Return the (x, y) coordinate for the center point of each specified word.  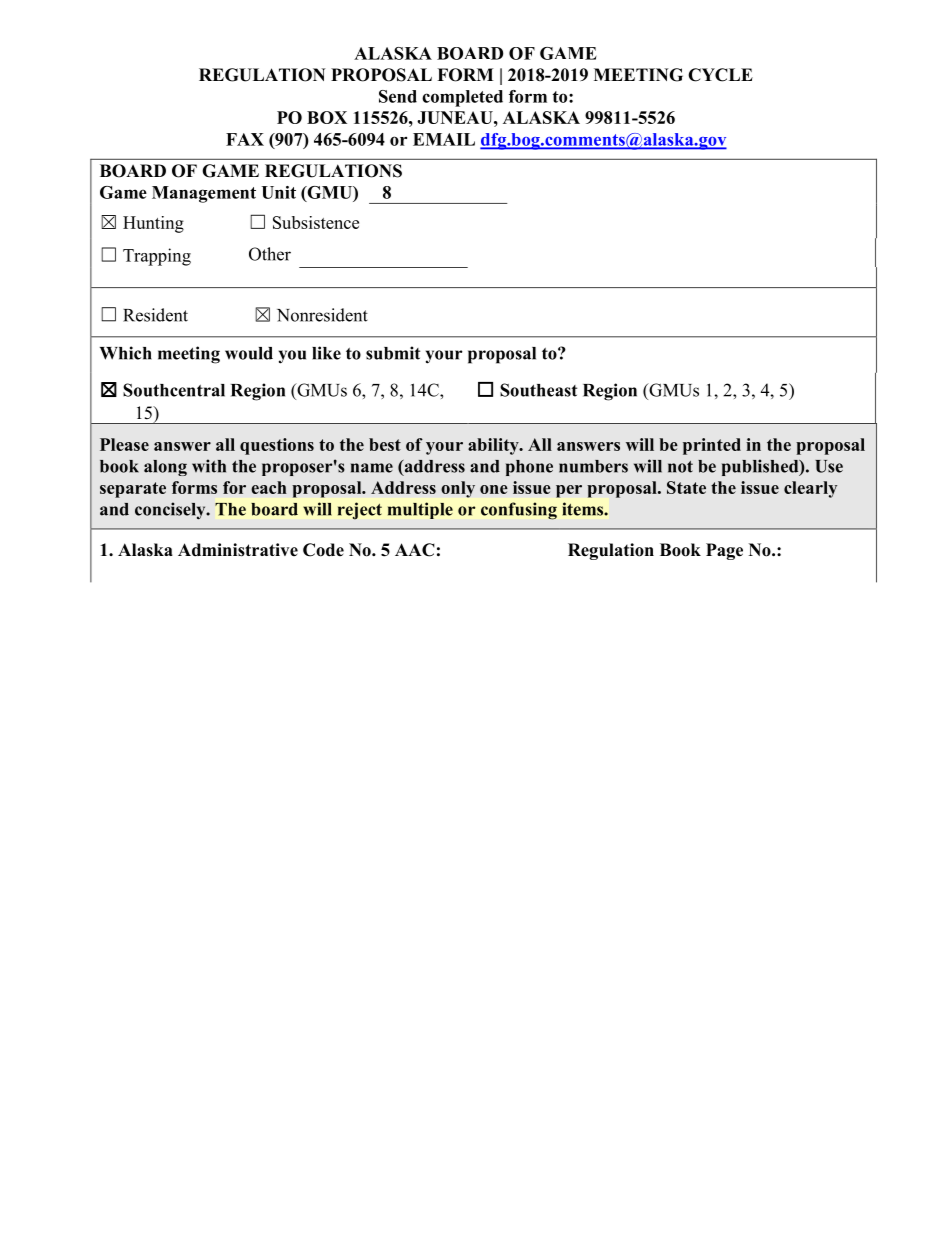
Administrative (238, 550)
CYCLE (720, 75)
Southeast (538, 390)
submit (393, 353)
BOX (327, 117)
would (249, 353)
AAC (415, 550)
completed (462, 98)
